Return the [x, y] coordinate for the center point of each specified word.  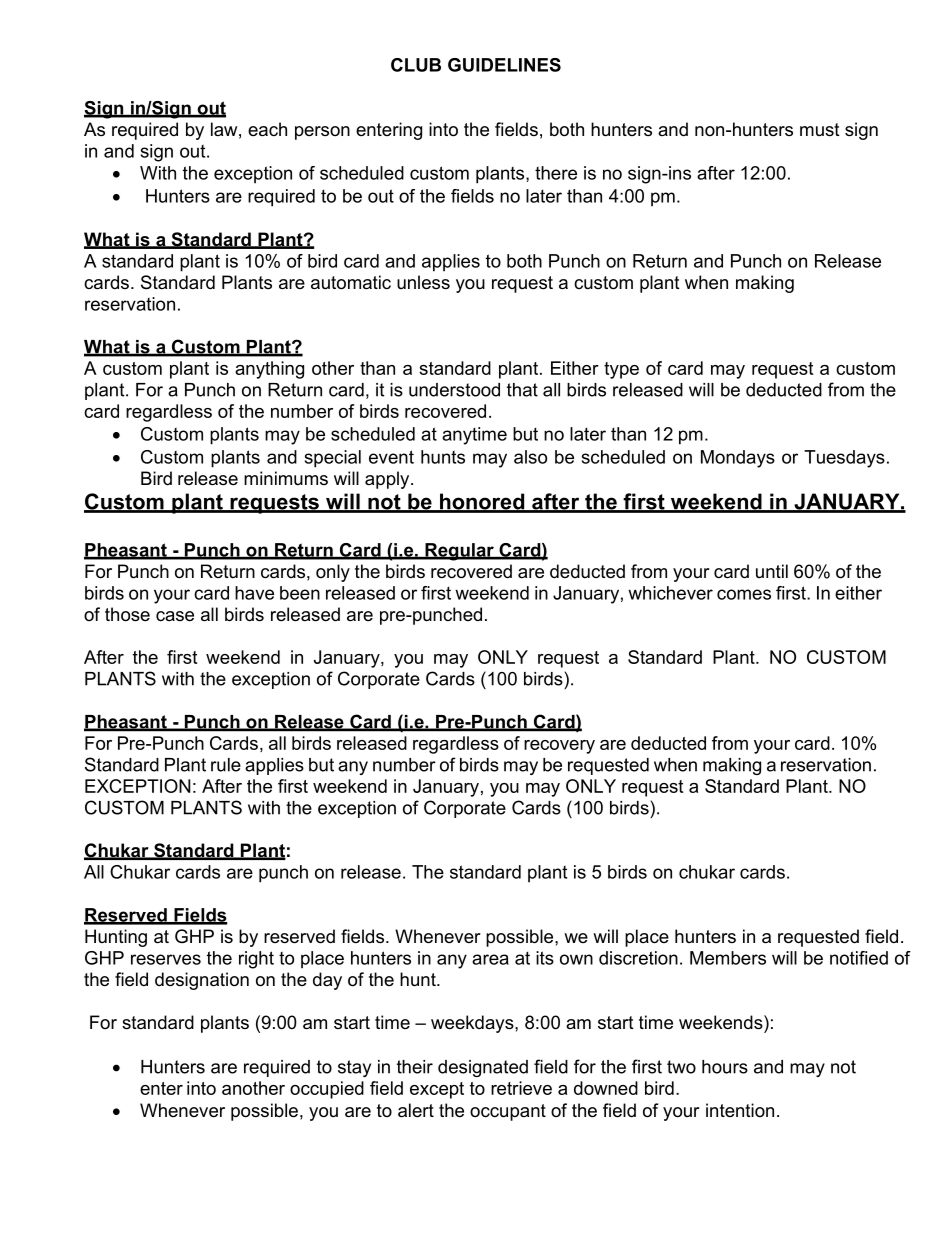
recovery [559, 747]
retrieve [521, 1088]
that [522, 390]
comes [744, 594]
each [267, 129]
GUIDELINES [504, 65]
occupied [327, 1090]
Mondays [738, 459]
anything [269, 370]
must [820, 129]
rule [226, 765]
